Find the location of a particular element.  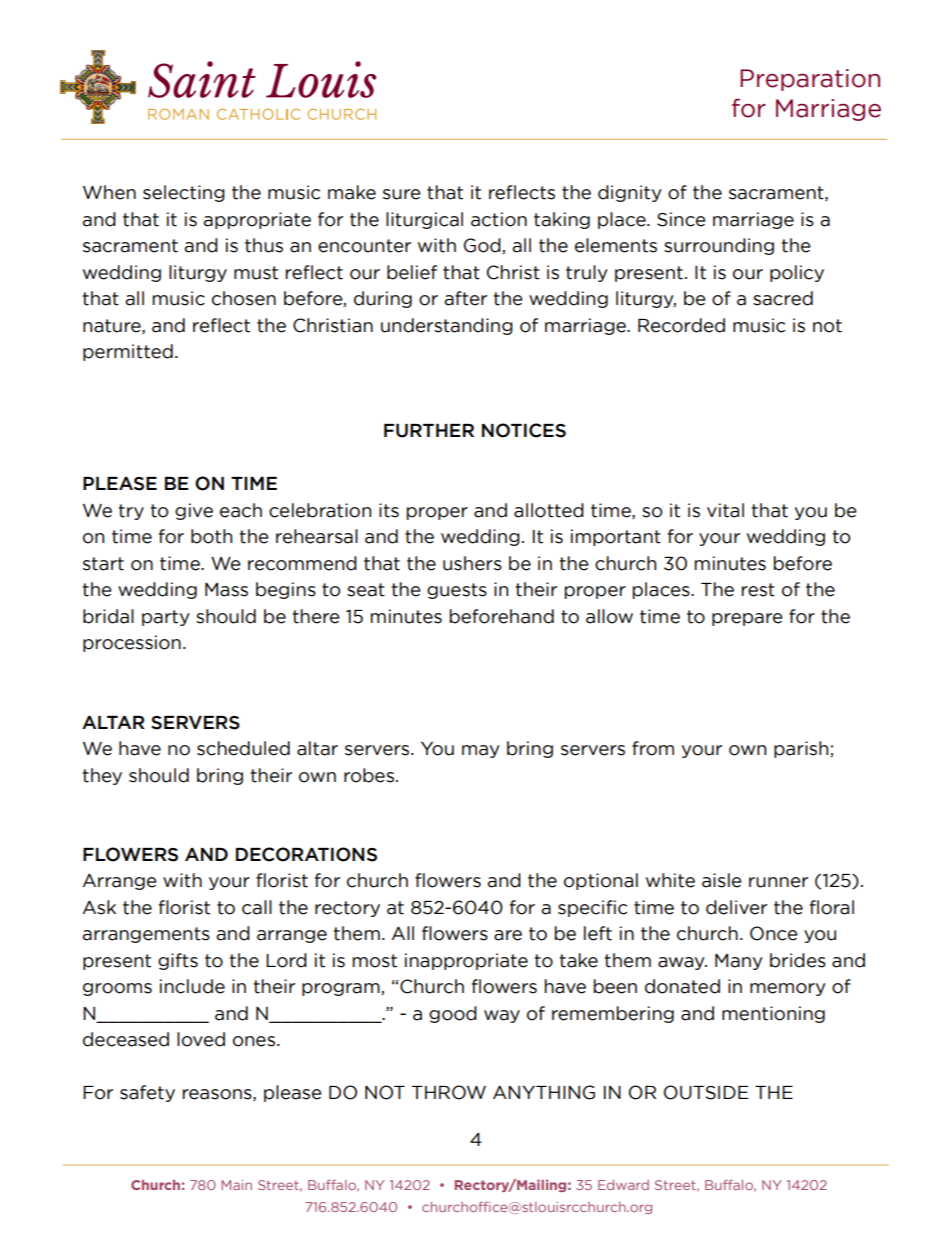

parish is located at coordinates (801, 749).
